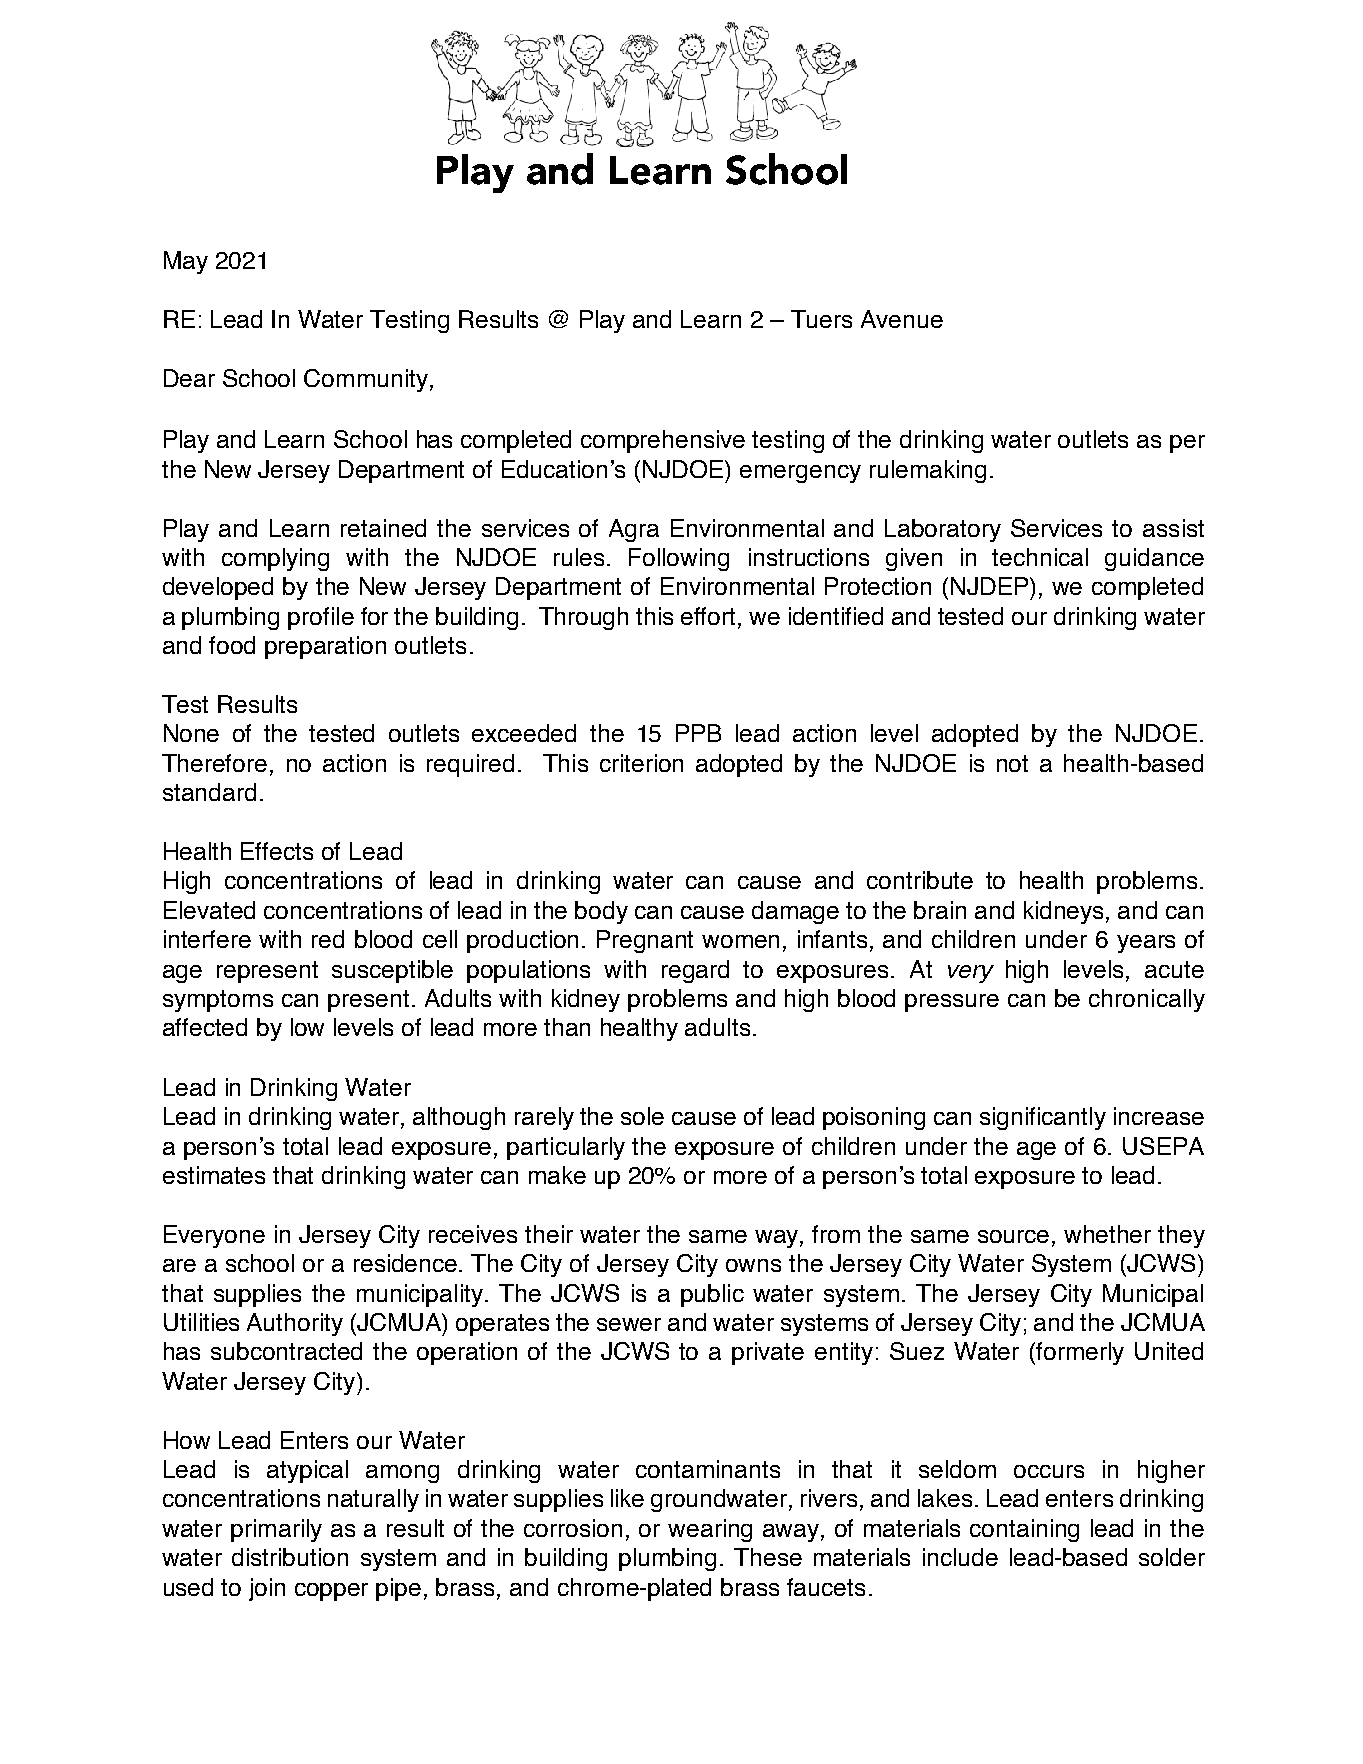 The height and width of the image is (1764, 1363). What do you see at coordinates (642, 1116) in the image?
I see `sole` at bounding box center [642, 1116].
